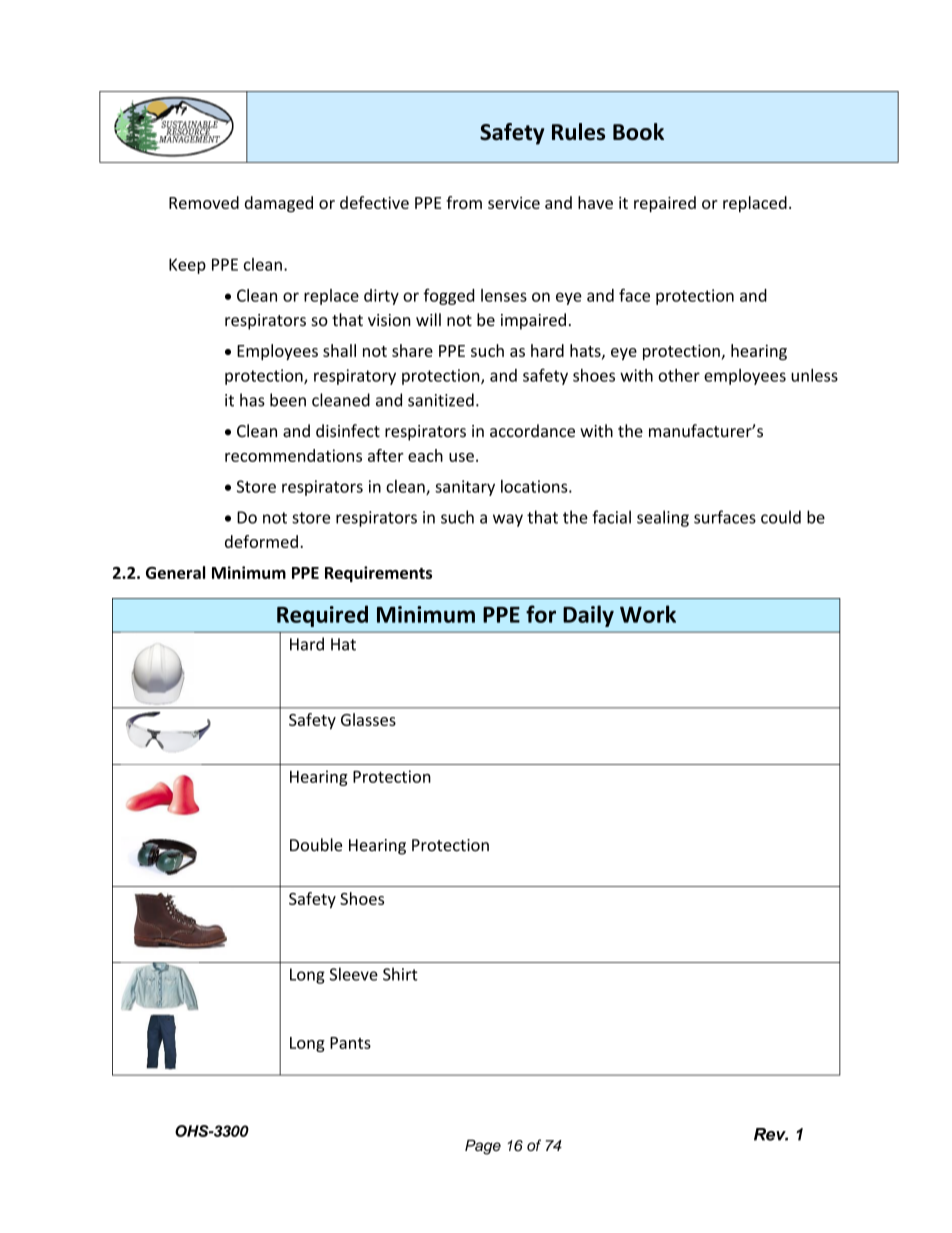 The image size is (952, 1233). I want to click on recommendations, so click(293, 455).
